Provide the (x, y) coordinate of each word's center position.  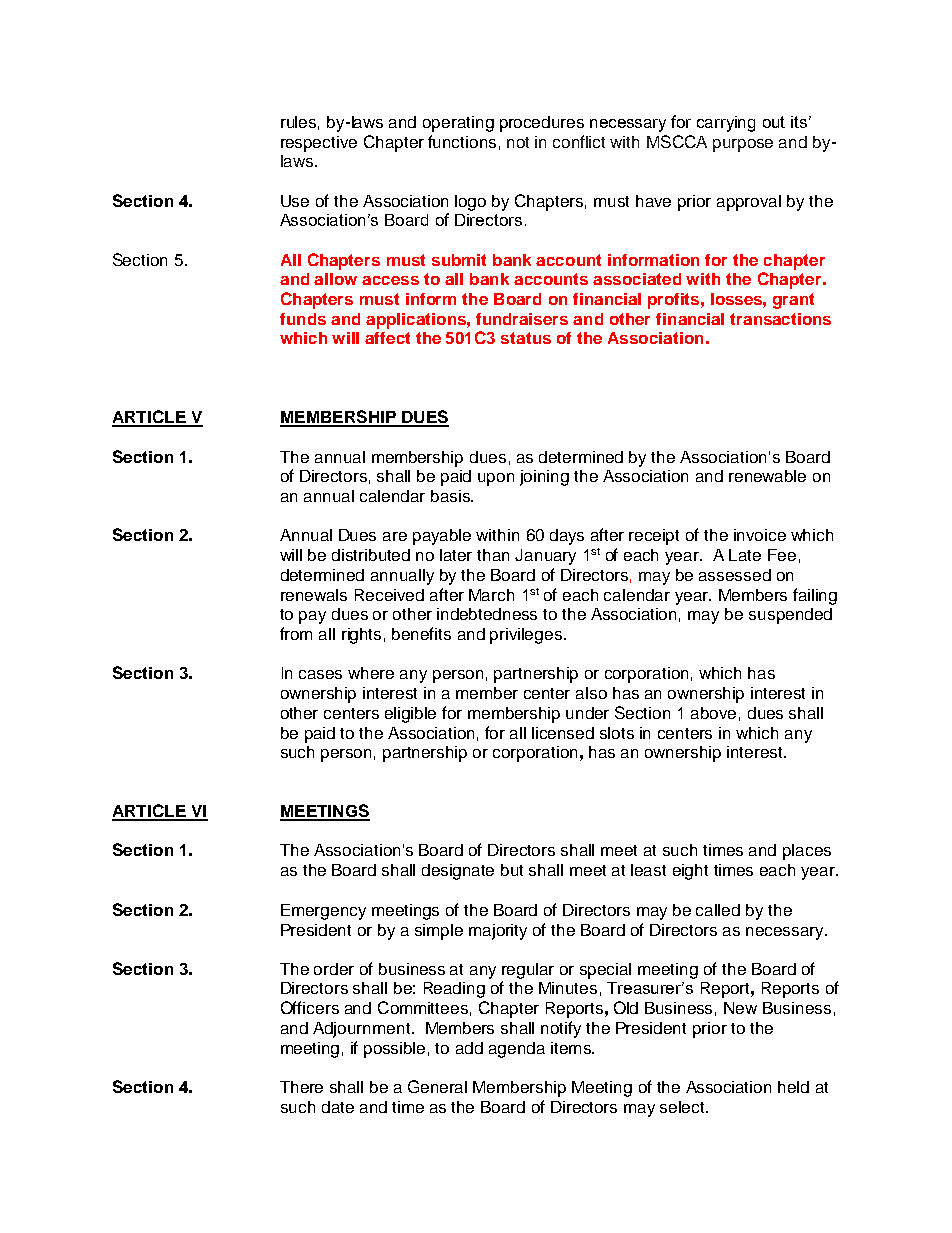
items (572, 1048)
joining (544, 478)
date (338, 1107)
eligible (410, 715)
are (395, 536)
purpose (743, 145)
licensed (563, 733)
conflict (579, 141)
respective (319, 144)
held (793, 1087)
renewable (767, 476)
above (713, 713)
